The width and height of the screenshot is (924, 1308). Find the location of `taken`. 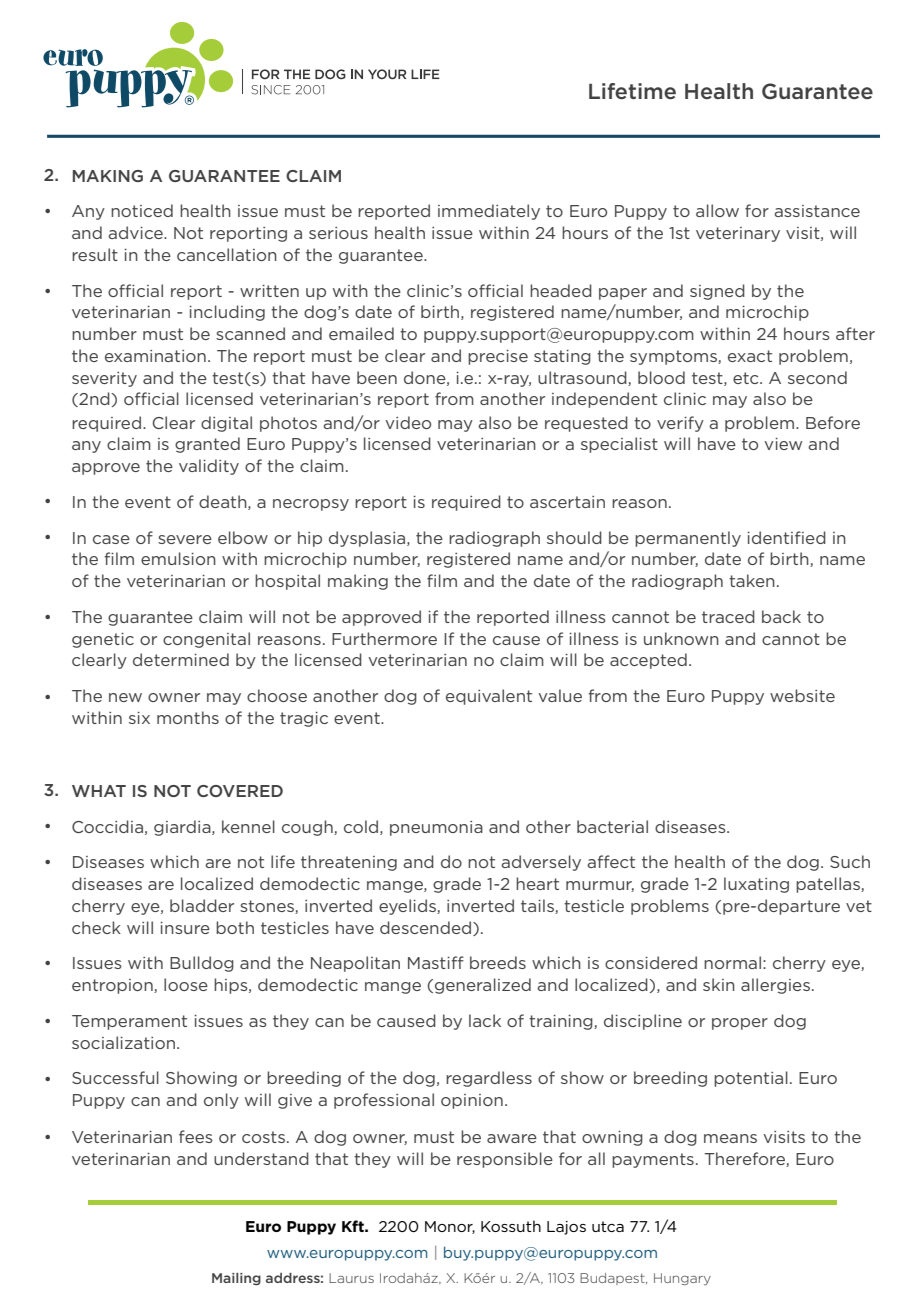

taken is located at coordinates (752, 580).
